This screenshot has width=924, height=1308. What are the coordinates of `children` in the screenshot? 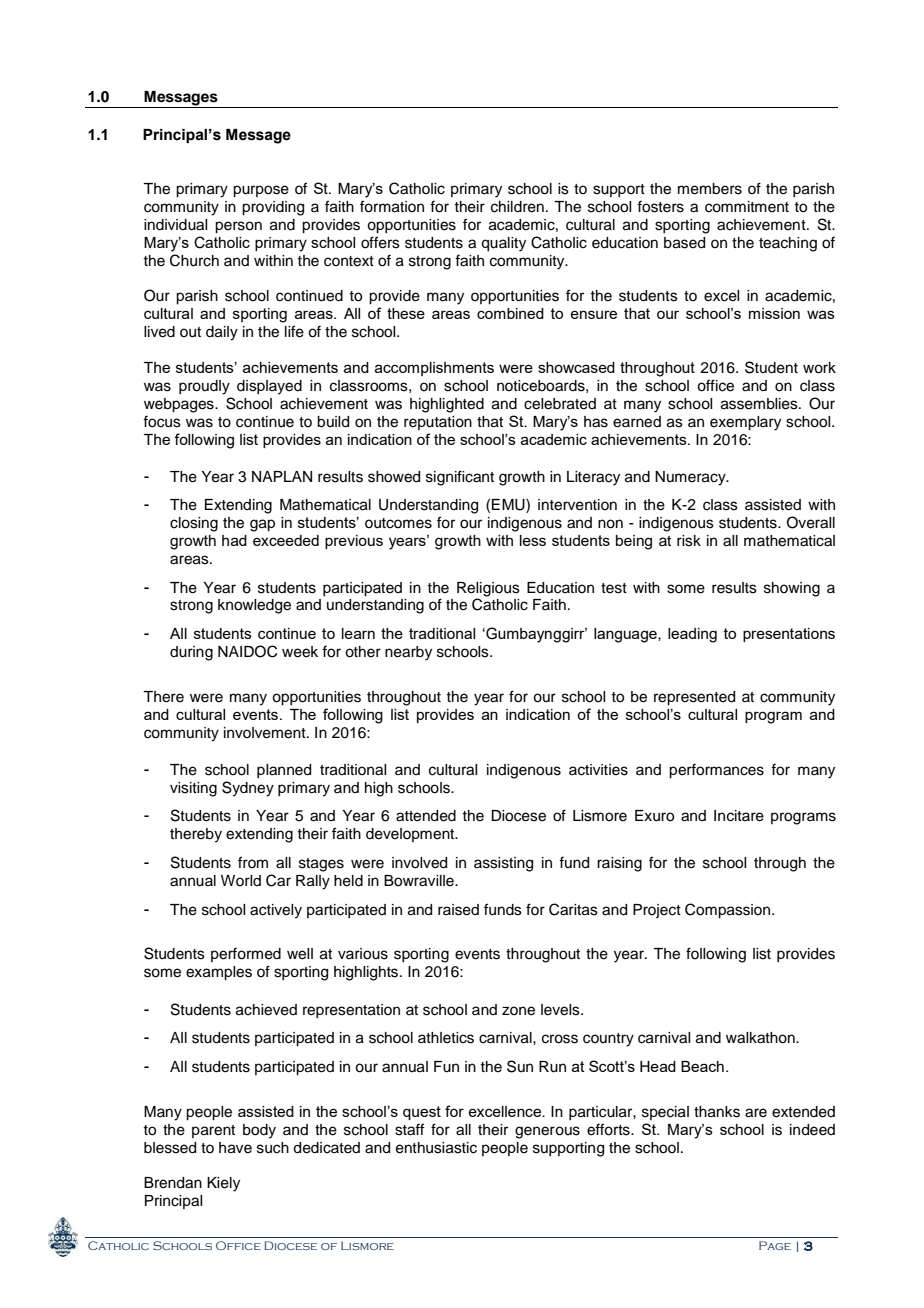 It's located at (517, 207).
